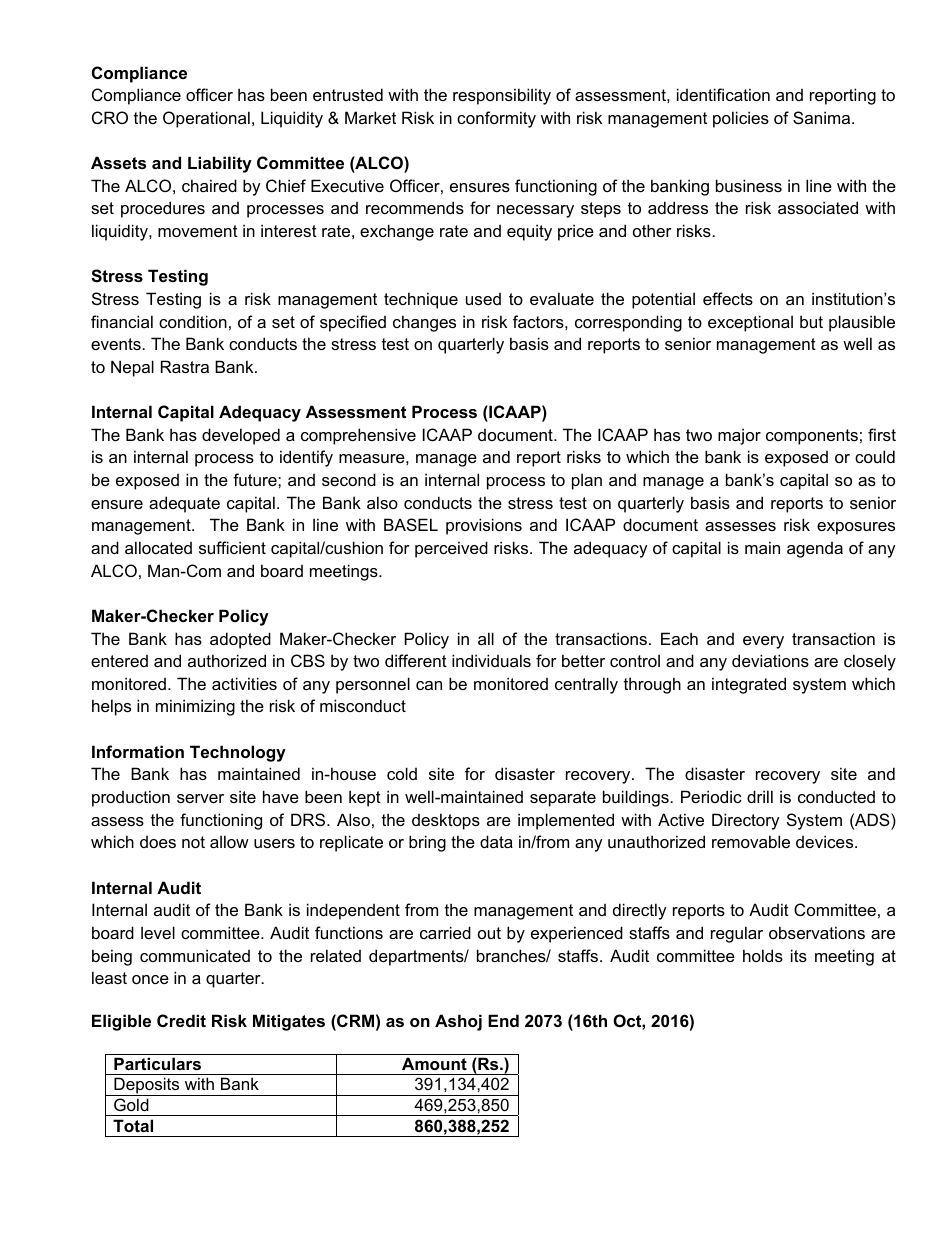 This screenshot has width=952, height=1233. What do you see at coordinates (811, 321) in the screenshot?
I see `but` at bounding box center [811, 321].
